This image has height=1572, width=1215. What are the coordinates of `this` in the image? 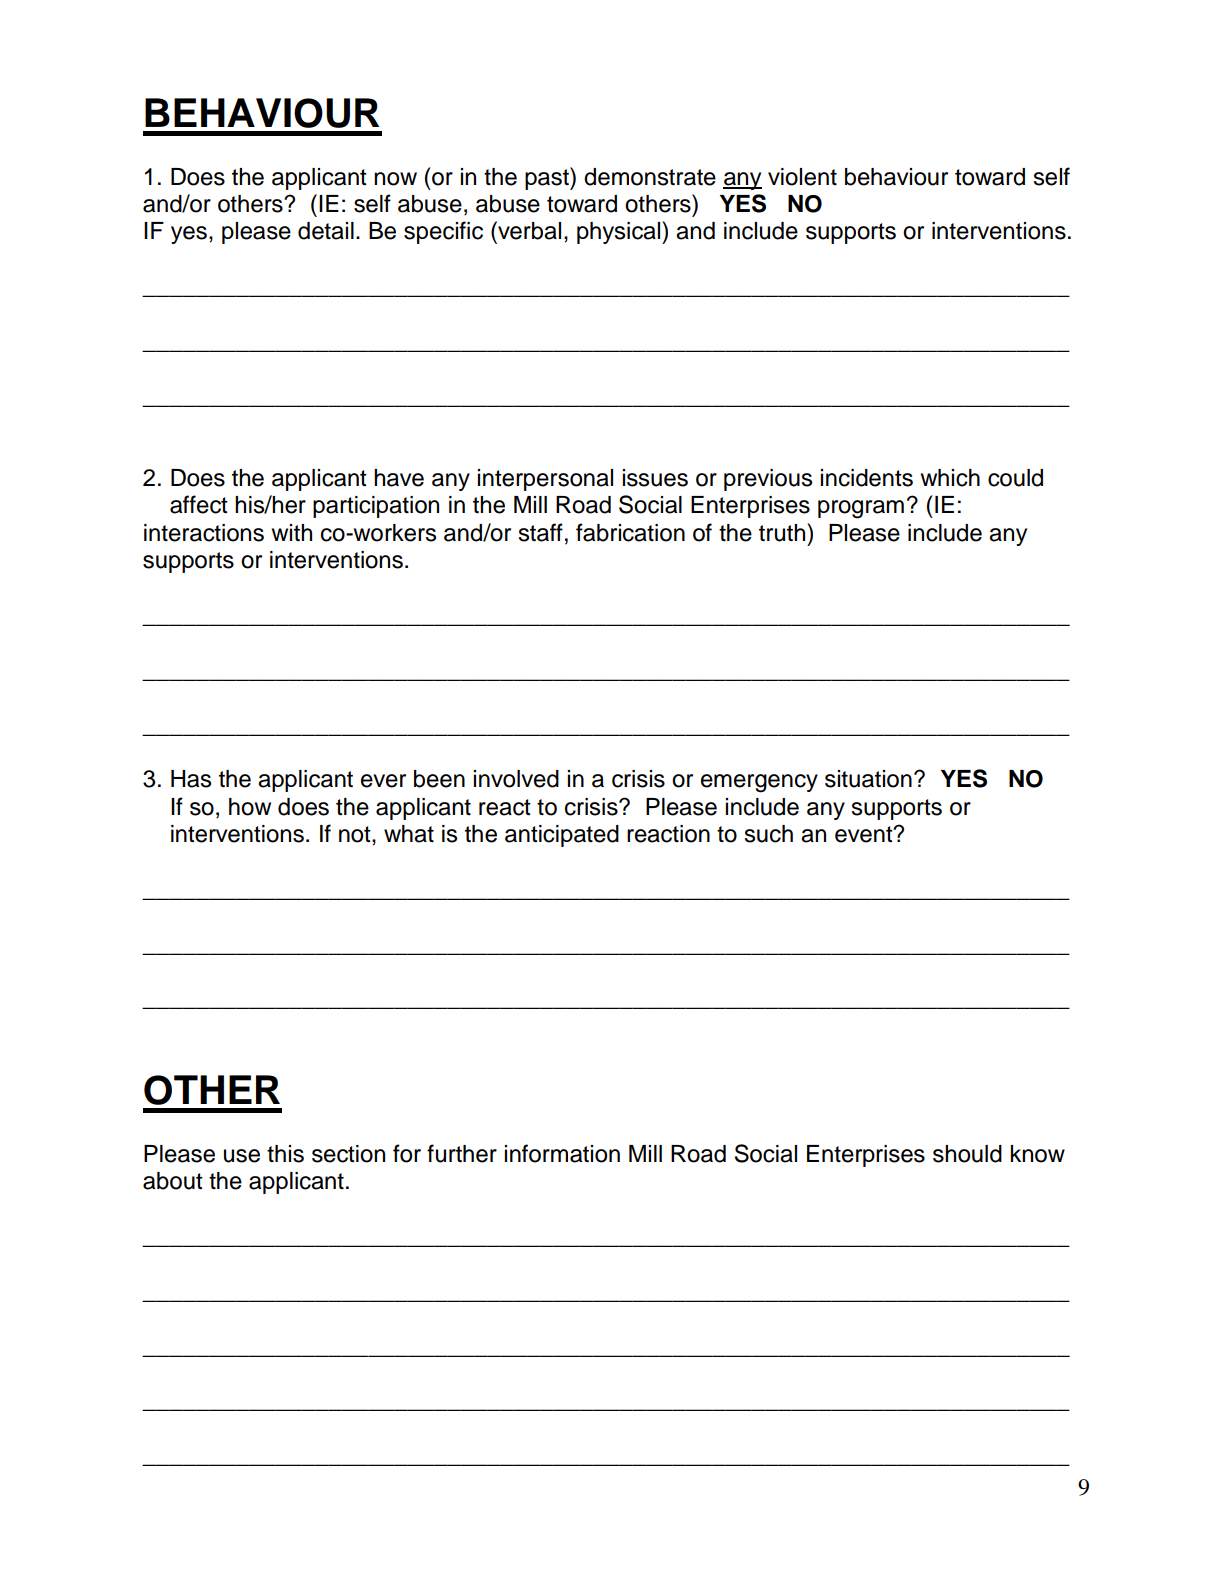 It's located at (285, 1154).
